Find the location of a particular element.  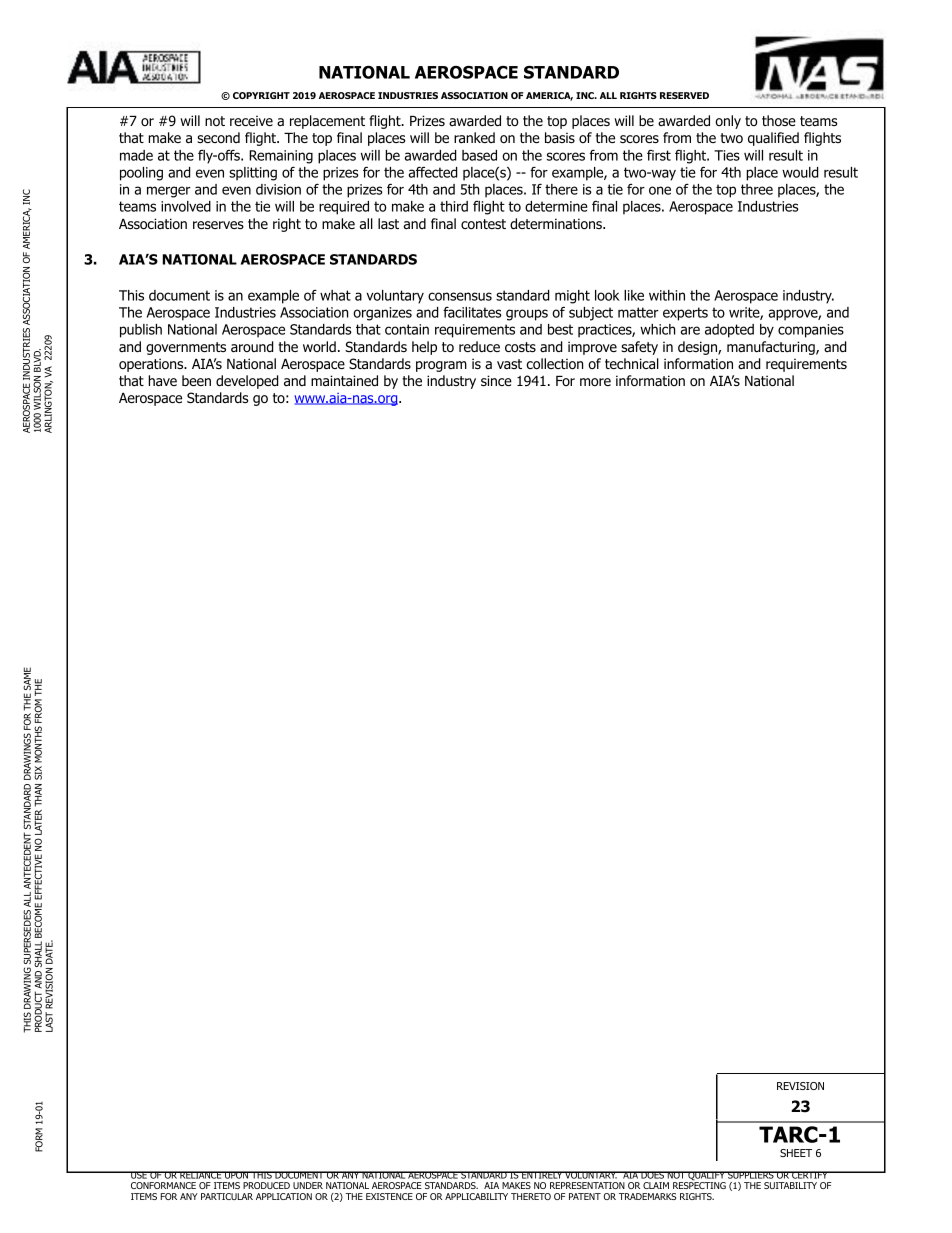

adopted is located at coordinates (729, 331).
